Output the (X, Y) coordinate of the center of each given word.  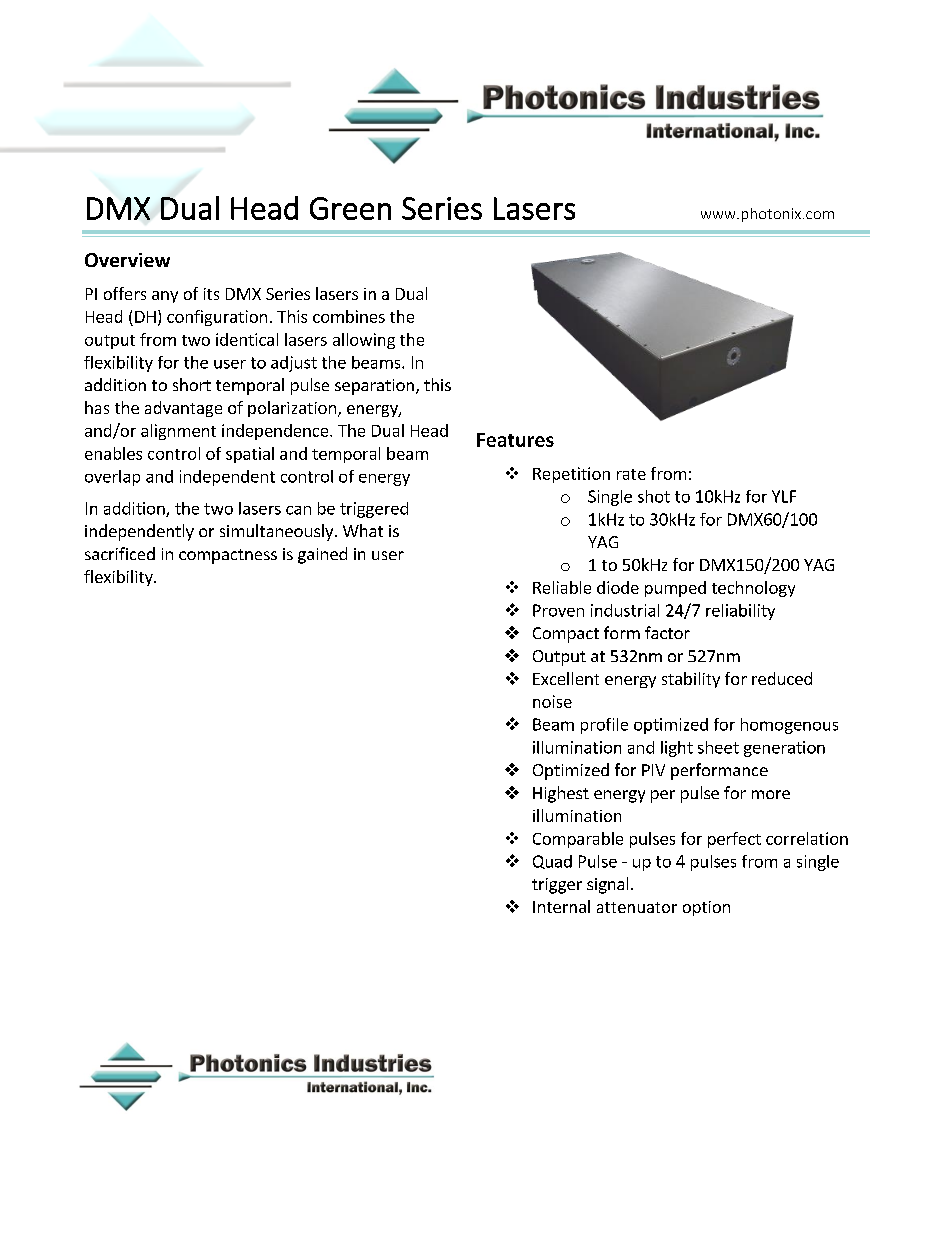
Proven (558, 610)
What (363, 530)
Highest (561, 794)
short (192, 384)
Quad (552, 862)
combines (349, 316)
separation (374, 387)
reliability (740, 612)
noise (552, 701)
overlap (112, 478)
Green (350, 208)
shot (654, 496)
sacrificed (120, 553)
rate (631, 474)
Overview (127, 260)
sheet (718, 747)
